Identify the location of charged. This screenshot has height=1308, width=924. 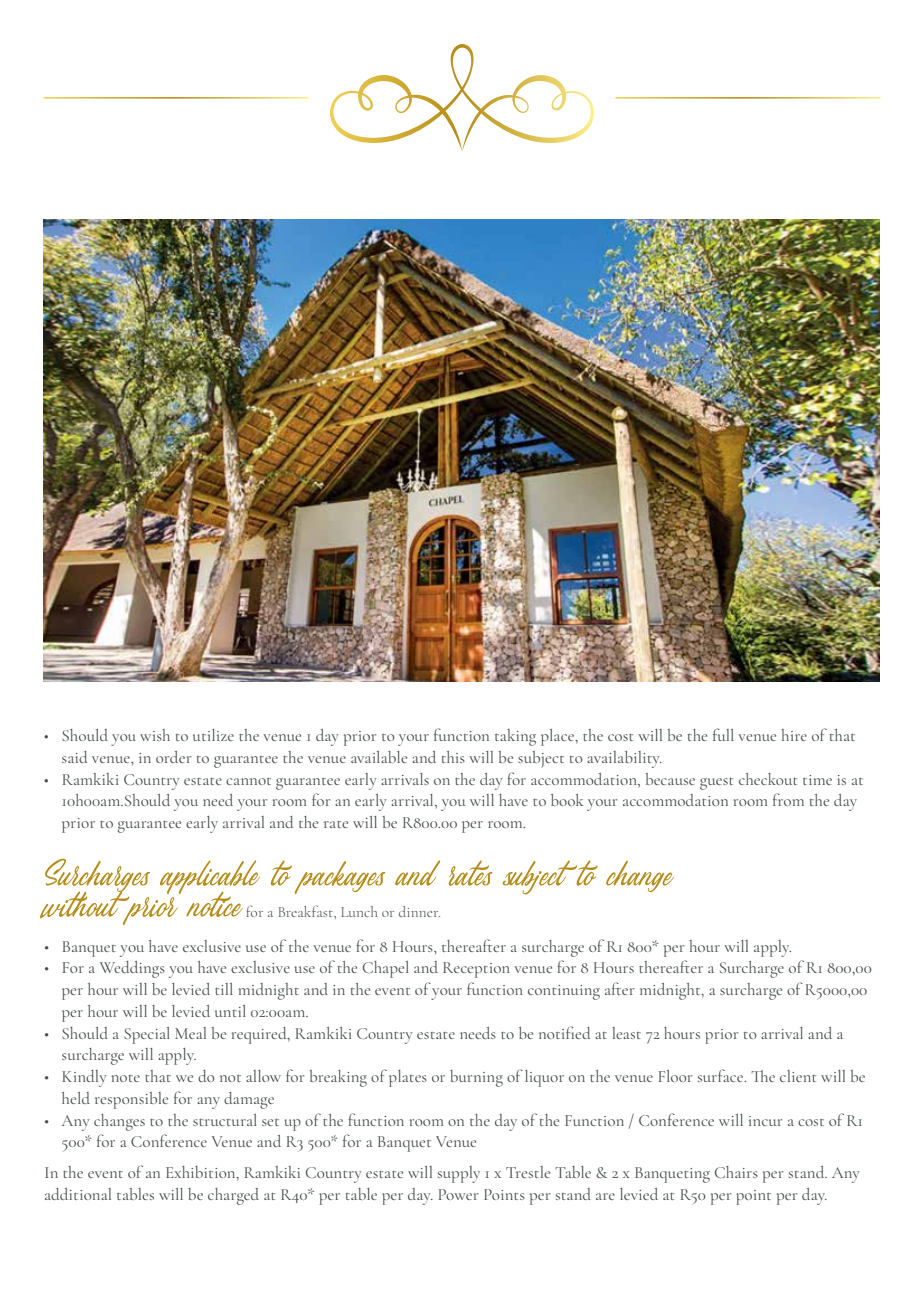
(233, 1196).
